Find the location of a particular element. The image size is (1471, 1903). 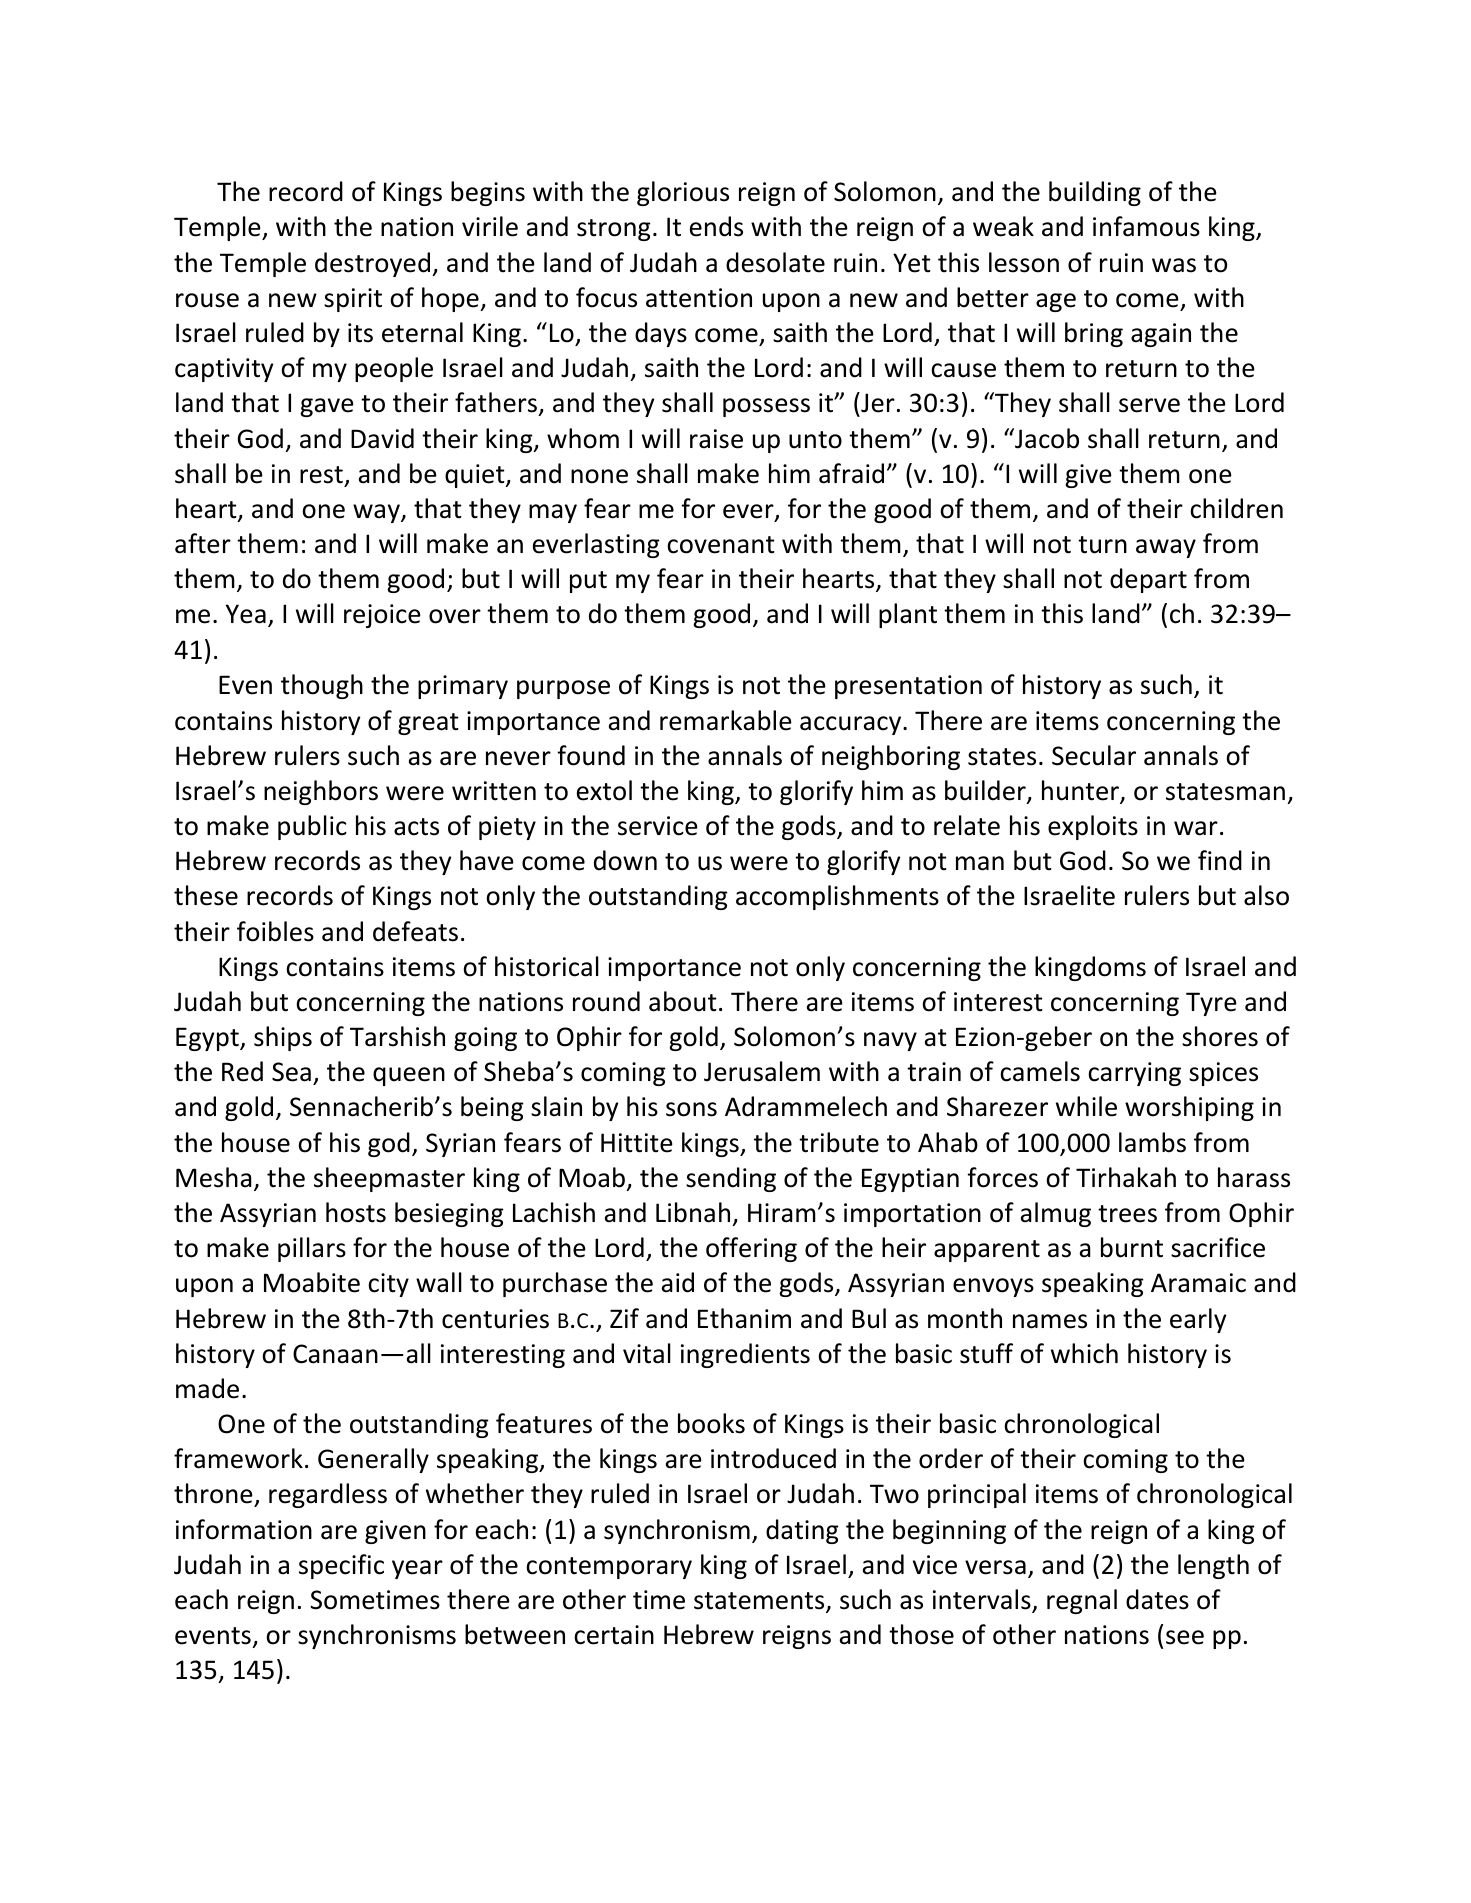

rejoice is located at coordinates (382, 616).
